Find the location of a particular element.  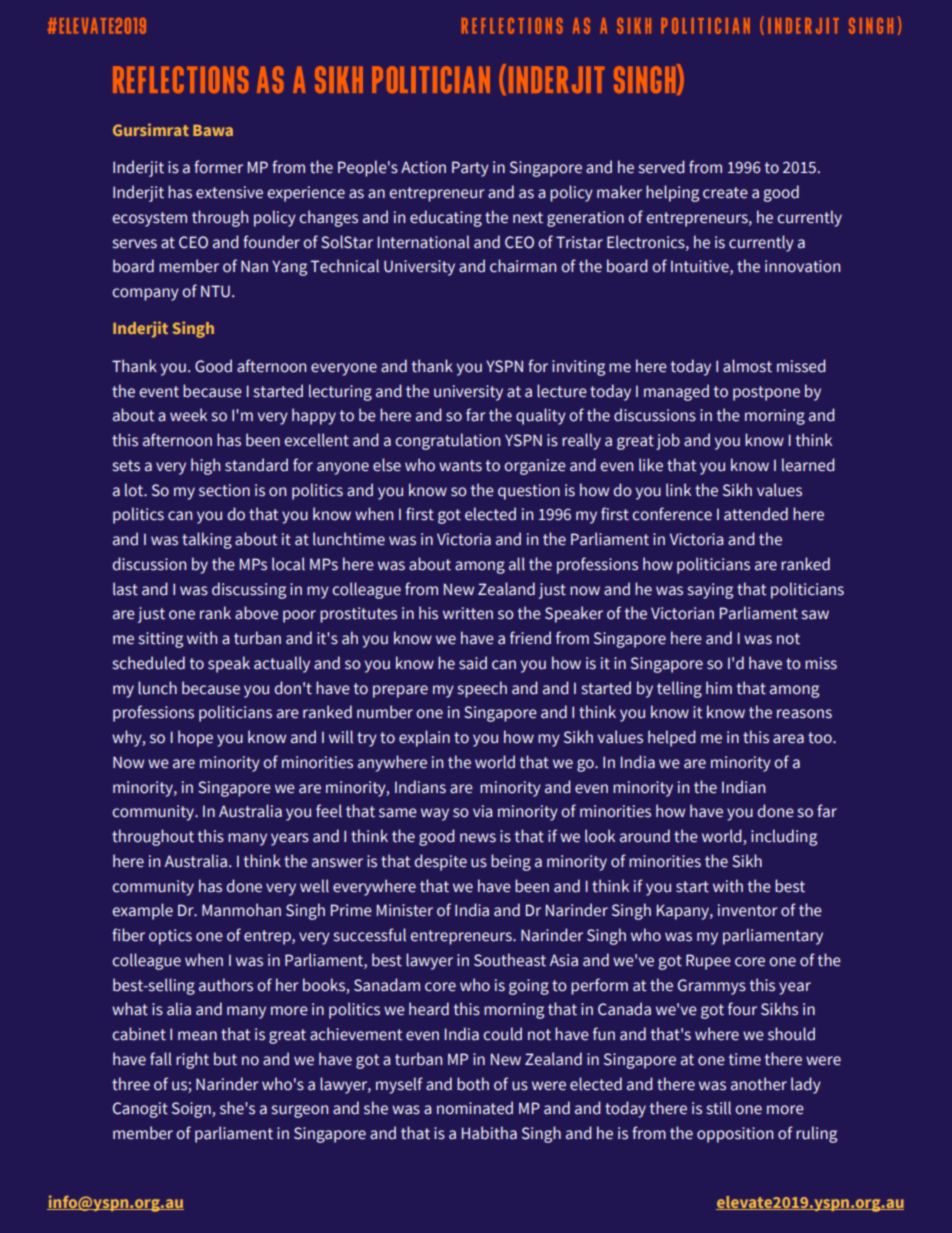

Party is located at coordinates (470, 169).
